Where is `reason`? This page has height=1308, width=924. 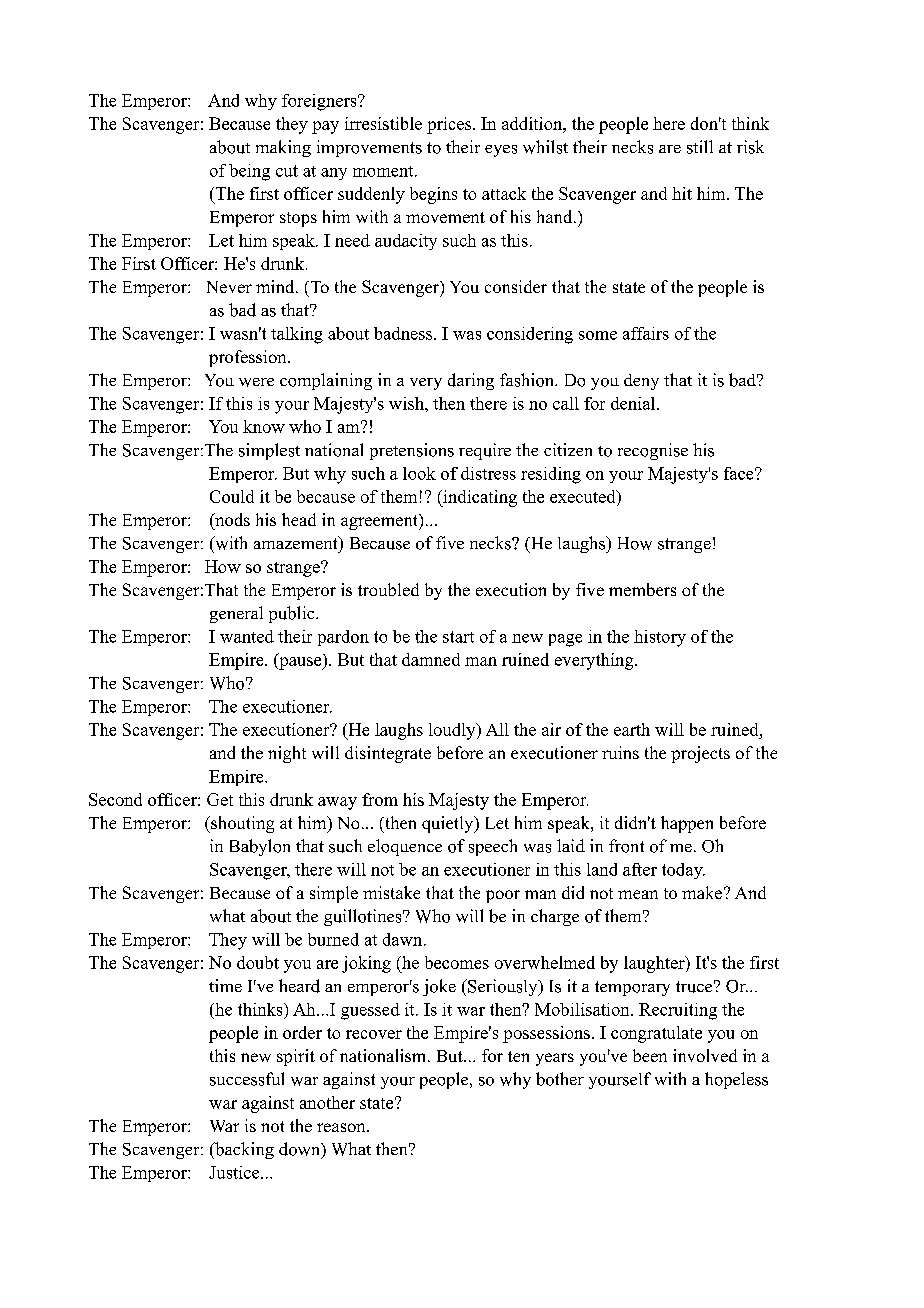
reason is located at coordinates (342, 1127).
